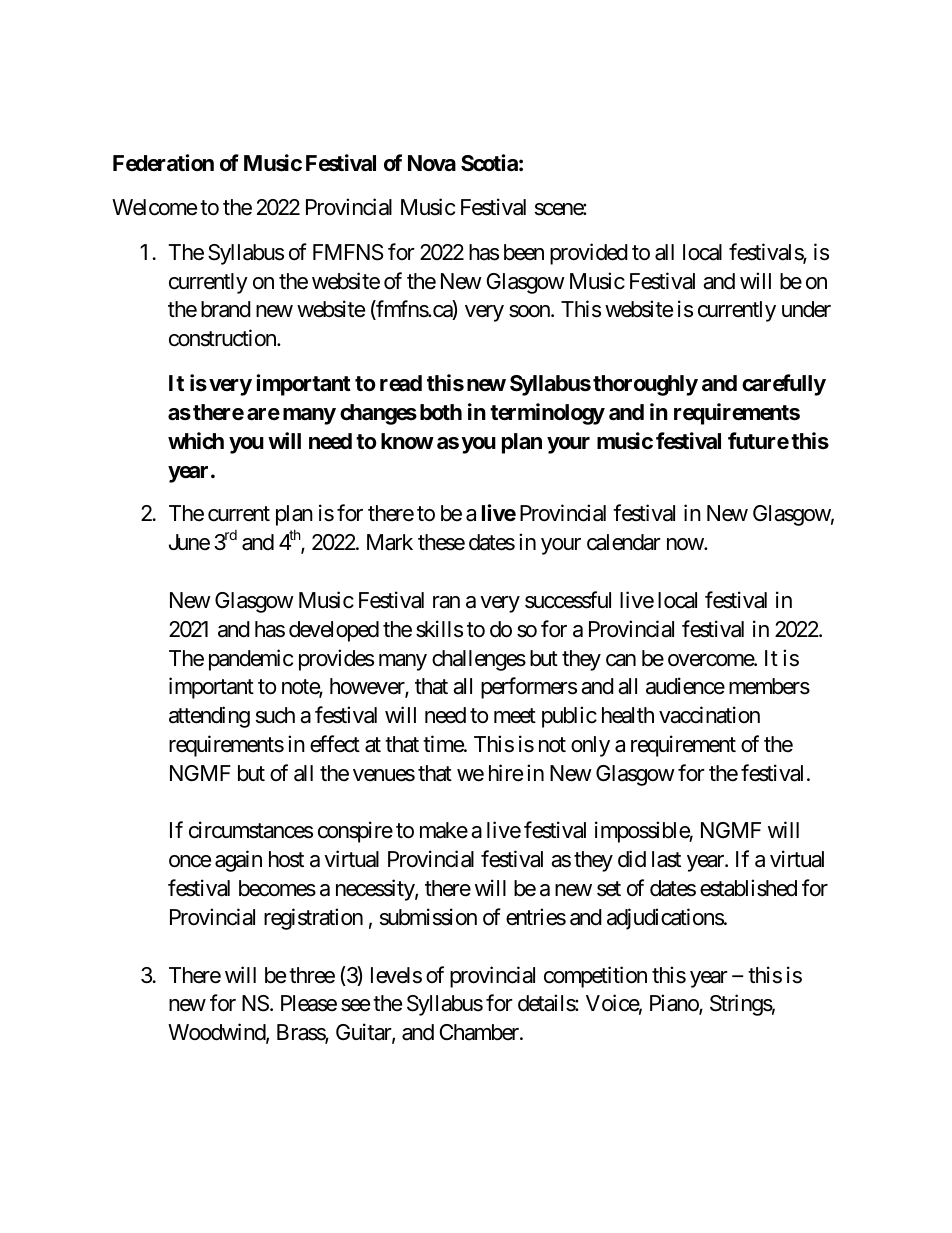 The image size is (952, 1233). Describe the element at coordinates (163, 162) in the screenshot. I see `Federation` at that location.
